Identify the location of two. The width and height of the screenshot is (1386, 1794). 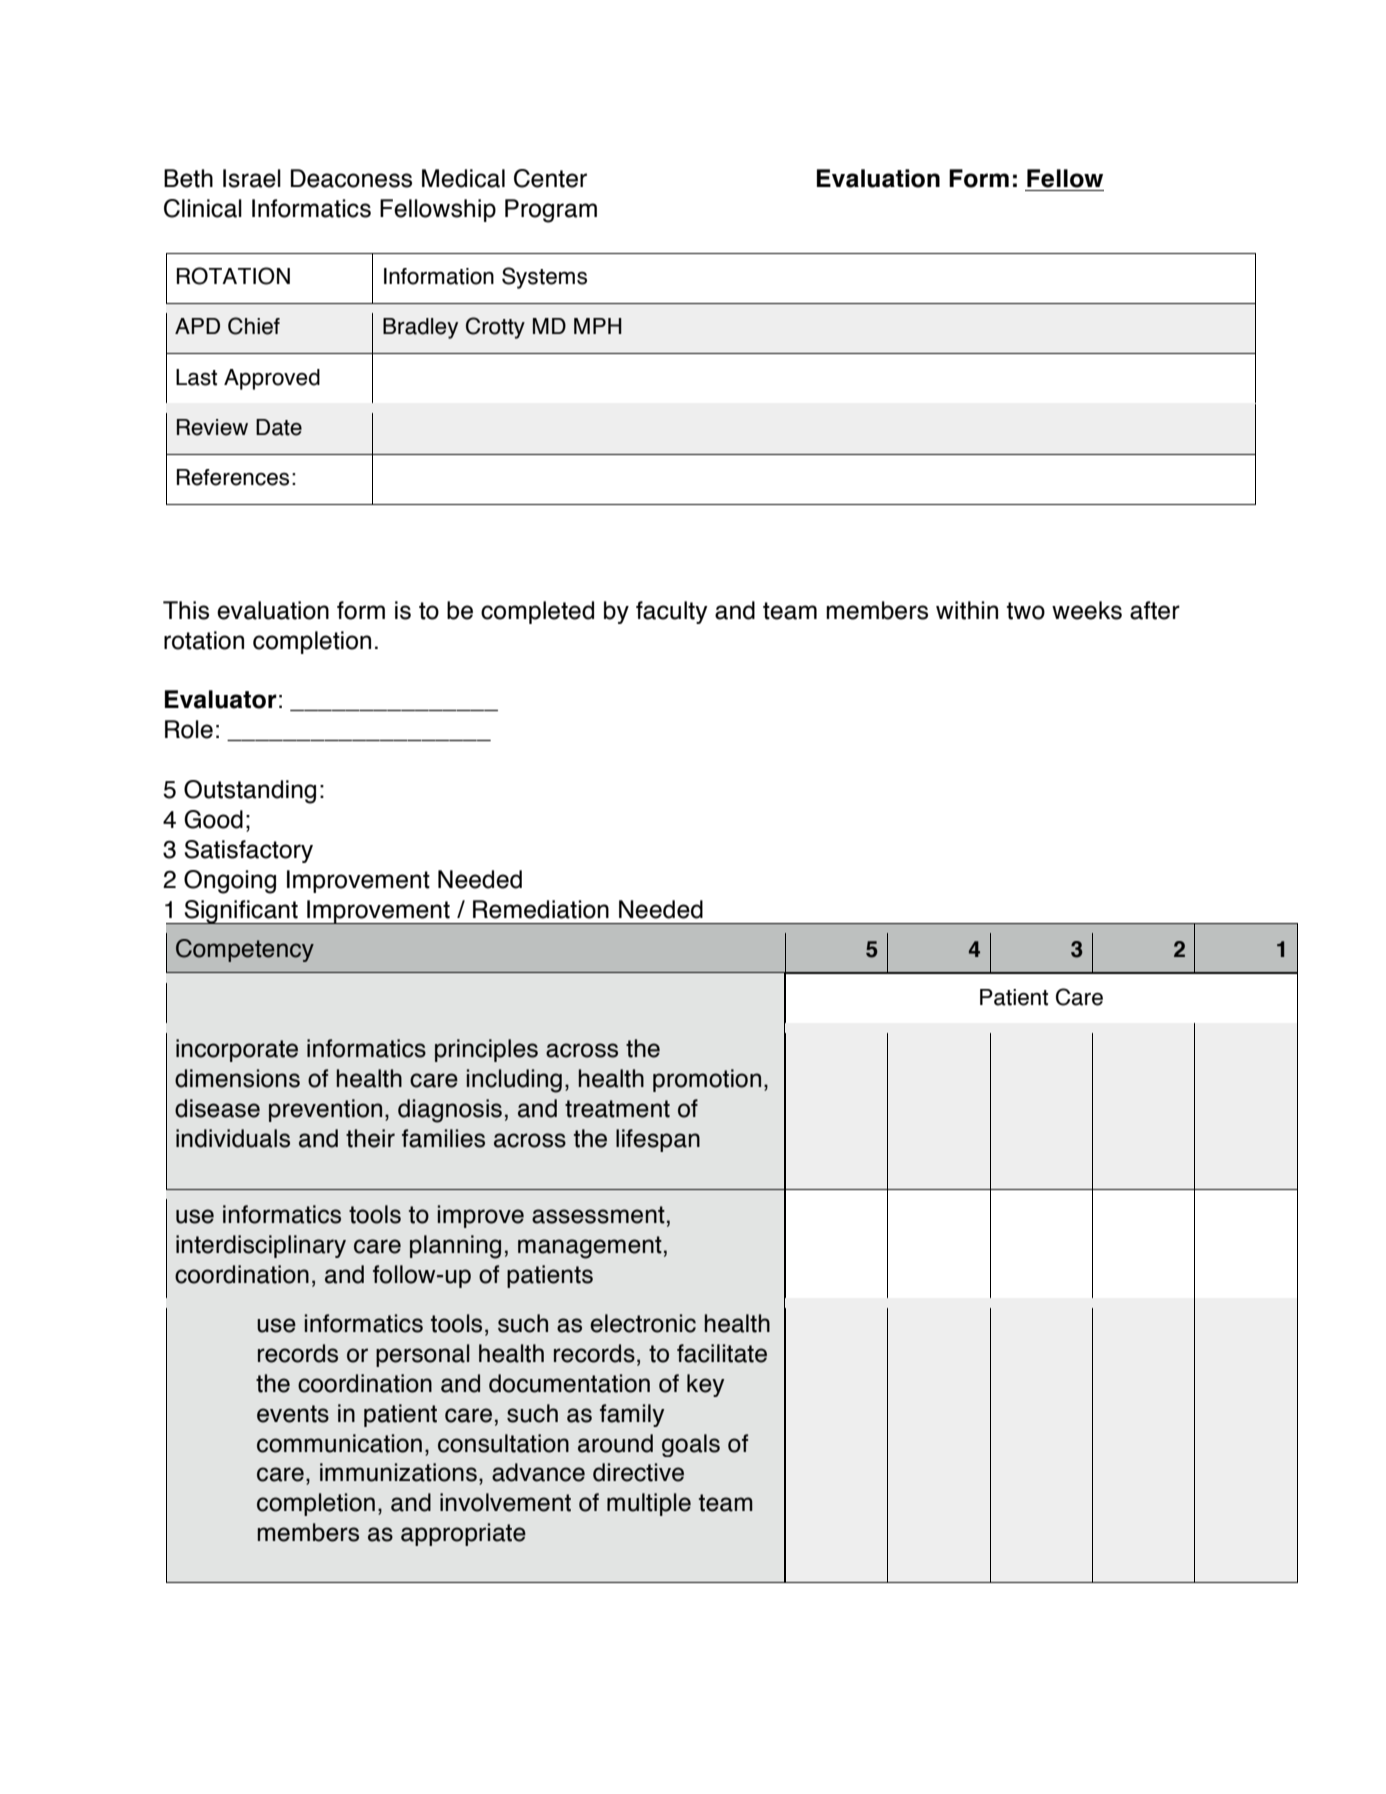
(1026, 611).
